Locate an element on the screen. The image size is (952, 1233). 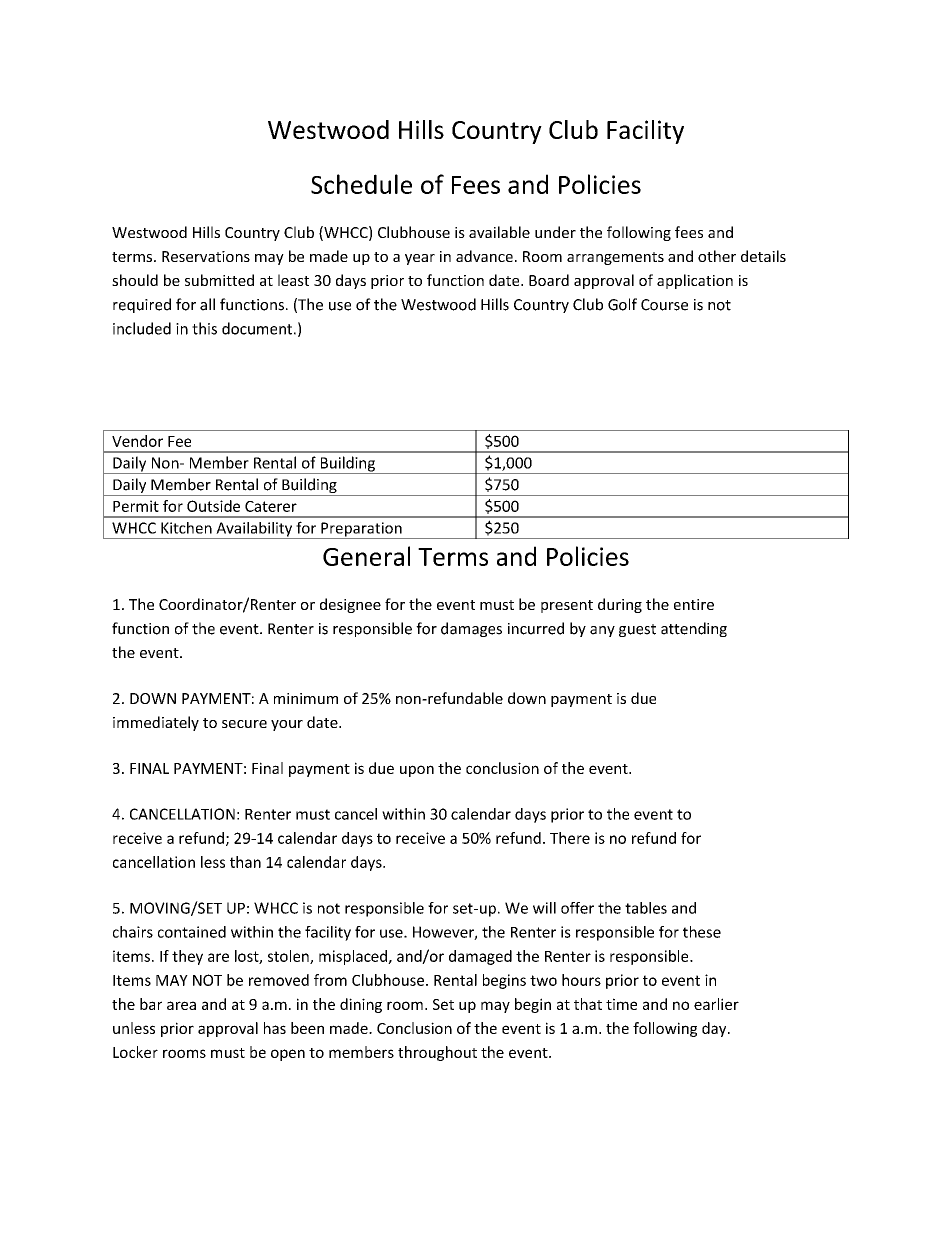
entire is located at coordinates (694, 604).
